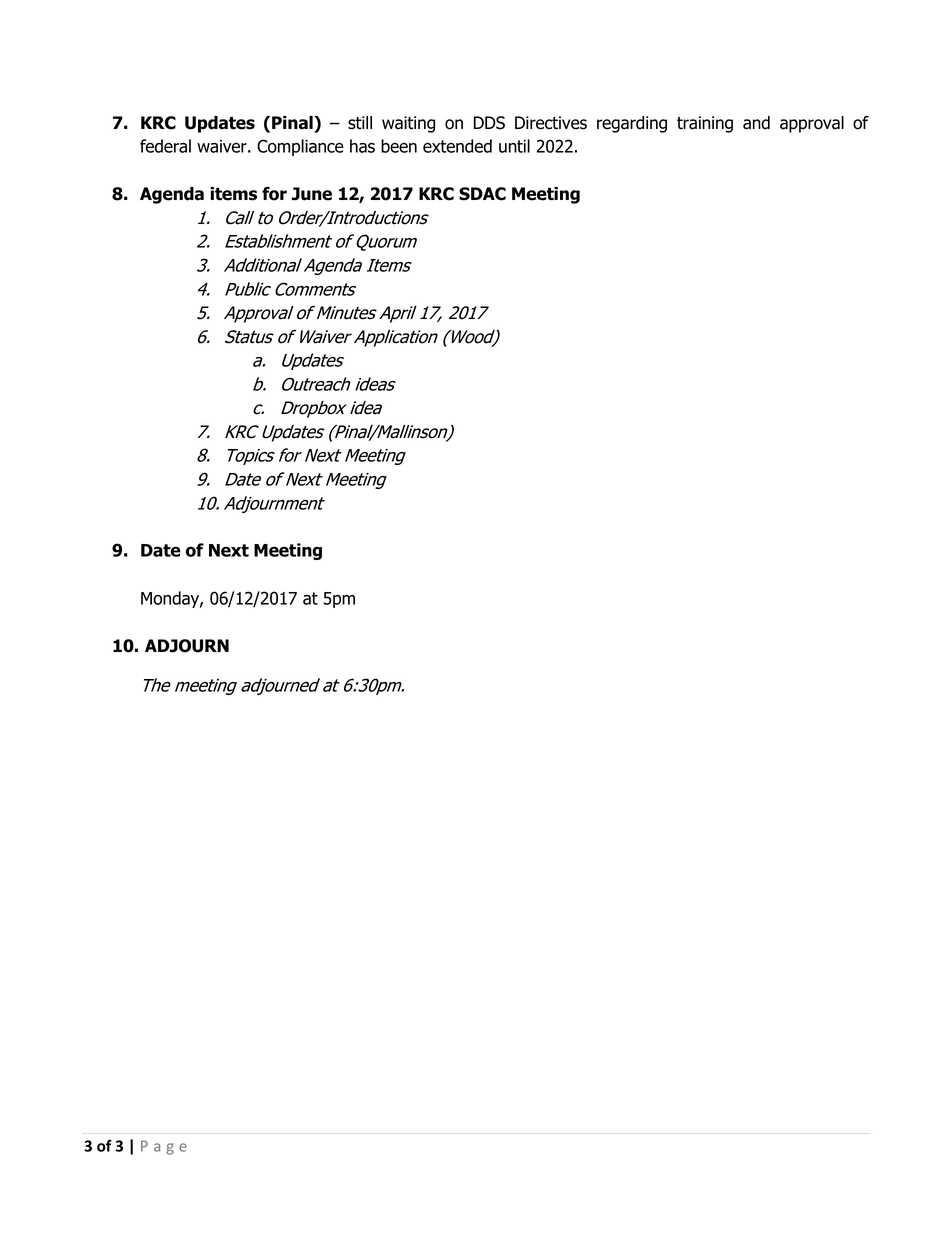  I want to click on June, so click(312, 194).
